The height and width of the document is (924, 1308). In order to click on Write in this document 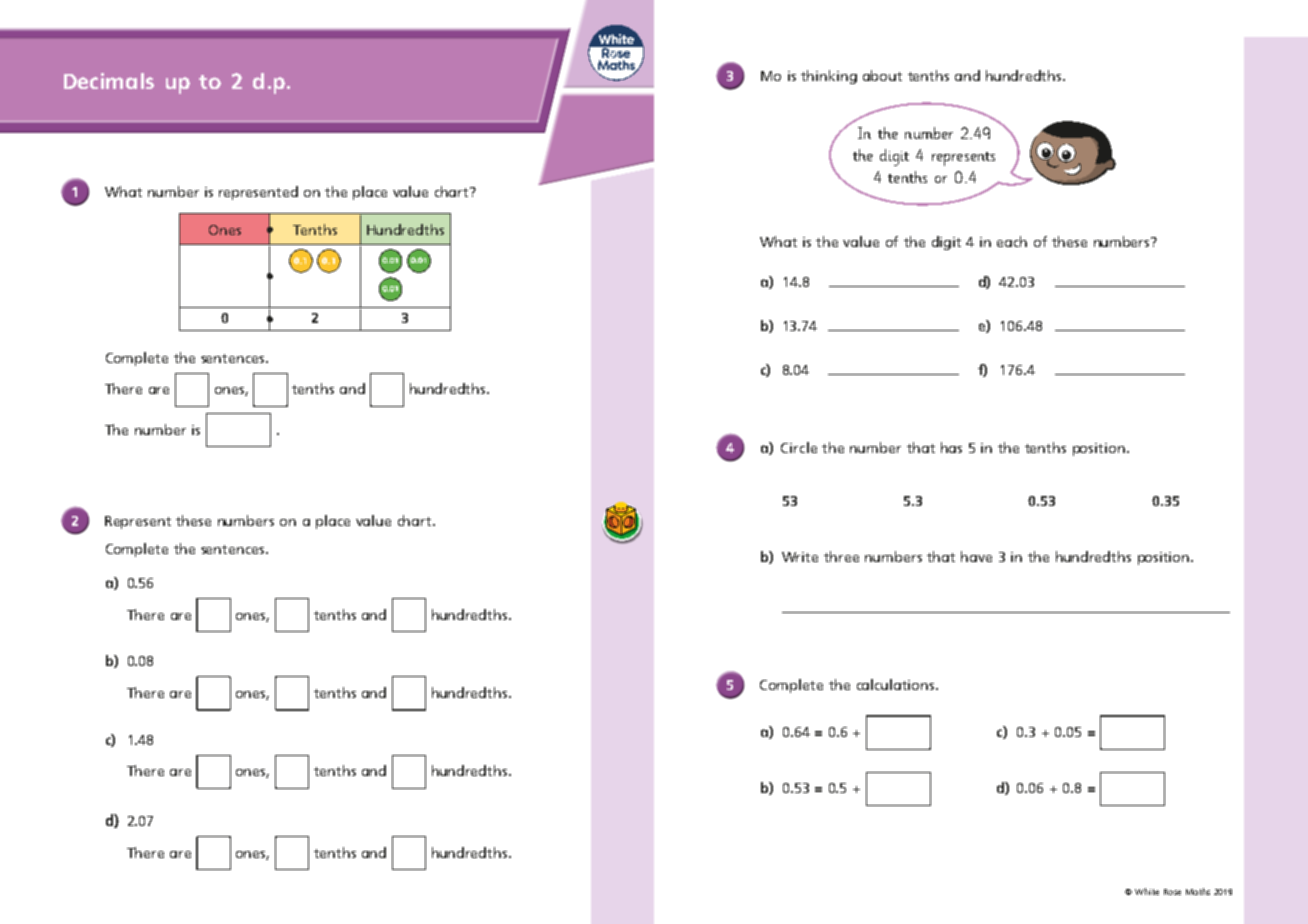, I will do `click(800, 557)`.
